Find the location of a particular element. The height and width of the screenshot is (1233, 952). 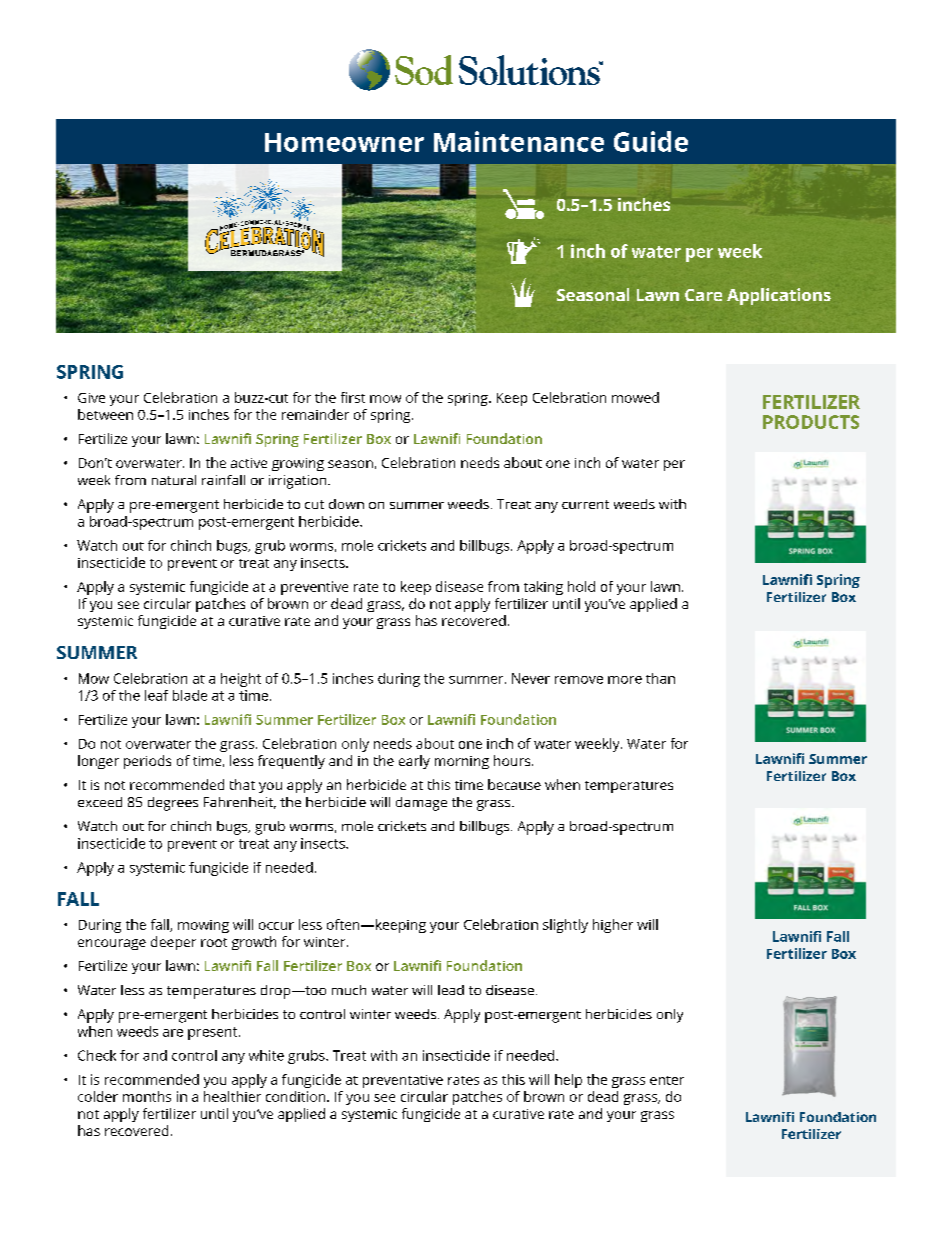

slightly is located at coordinates (565, 926).
